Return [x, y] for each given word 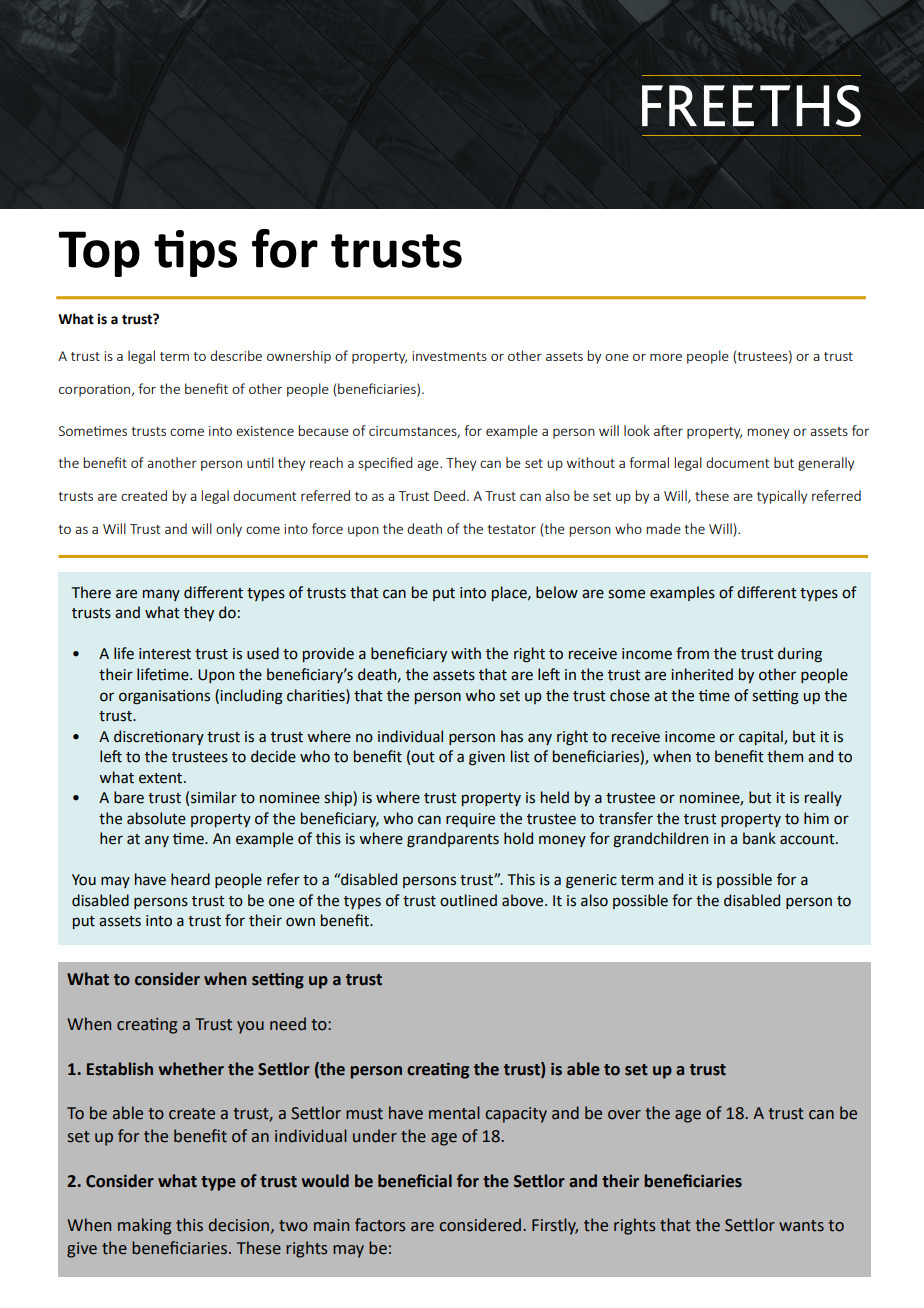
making [144, 1226]
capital [762, 737]
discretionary [159, 737]
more [666, 357]
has [512, 736]
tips [195, 253]
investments [450, 356]
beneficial [415, 1181]
